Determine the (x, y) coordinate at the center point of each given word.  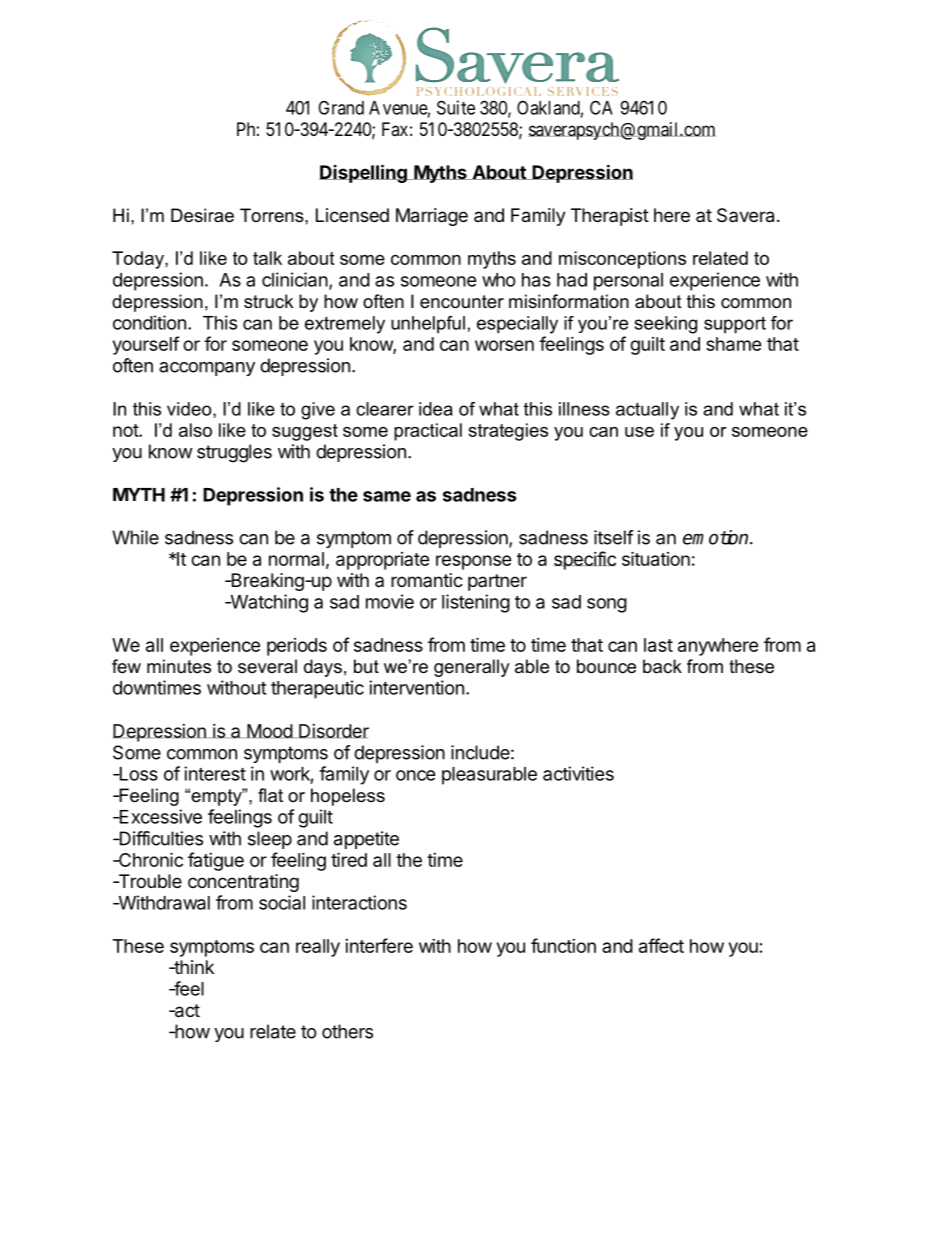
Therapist (610, 217)
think (193, 967)
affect (661, 945)
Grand (341, 107)
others (347, 1031)
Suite (456, 107)
